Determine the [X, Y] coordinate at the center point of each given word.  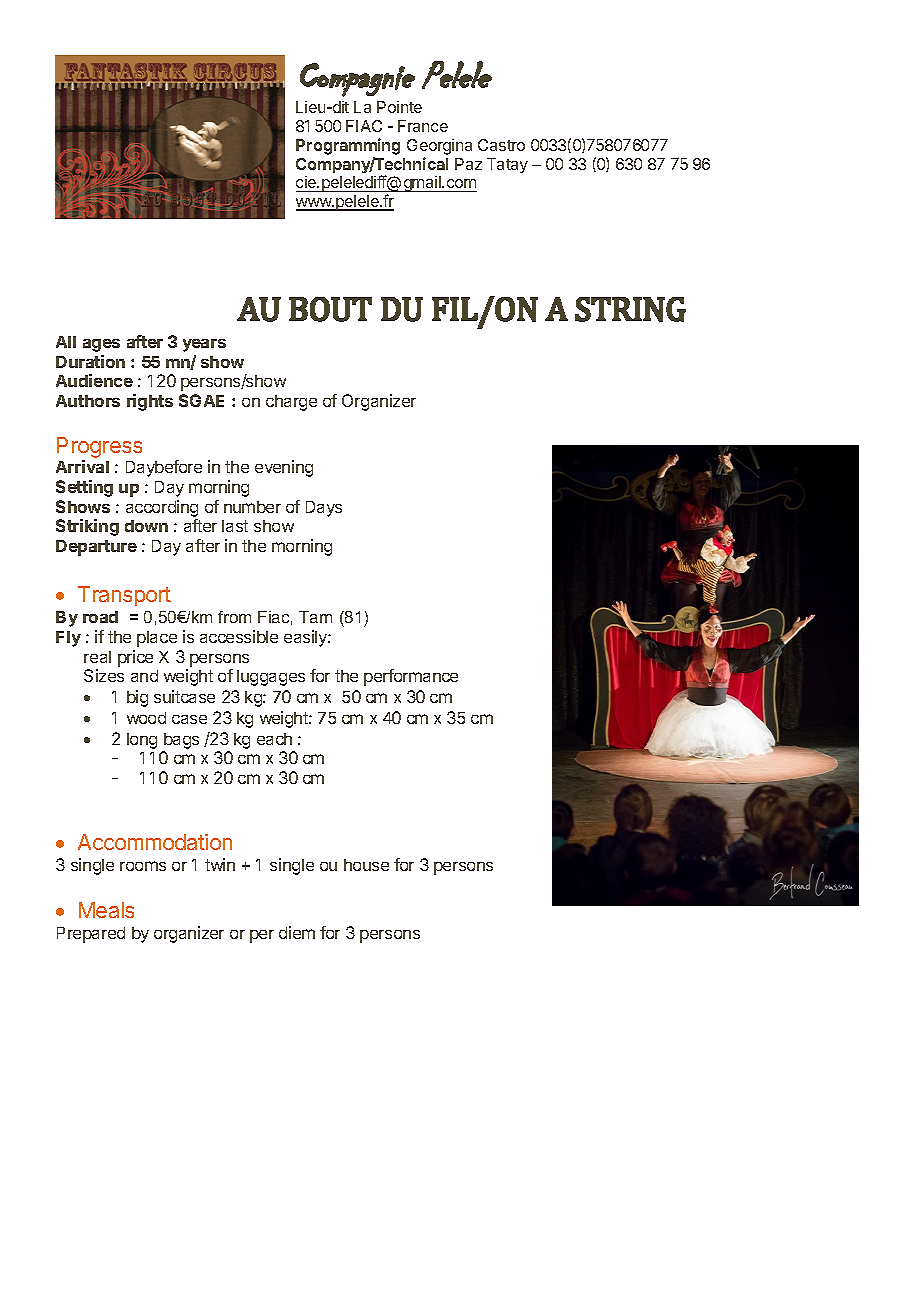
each [274, 739]
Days [324, 509]
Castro [501, 145]
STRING [630, 309]
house [366, 865]
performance [411, 677]
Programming [348, 146]
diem [297, 932]
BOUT [330, 309]
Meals [106, 910]
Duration [90, 361]
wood [146, 718]
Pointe [399, 107]
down [146, 526]
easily [306, 638]
